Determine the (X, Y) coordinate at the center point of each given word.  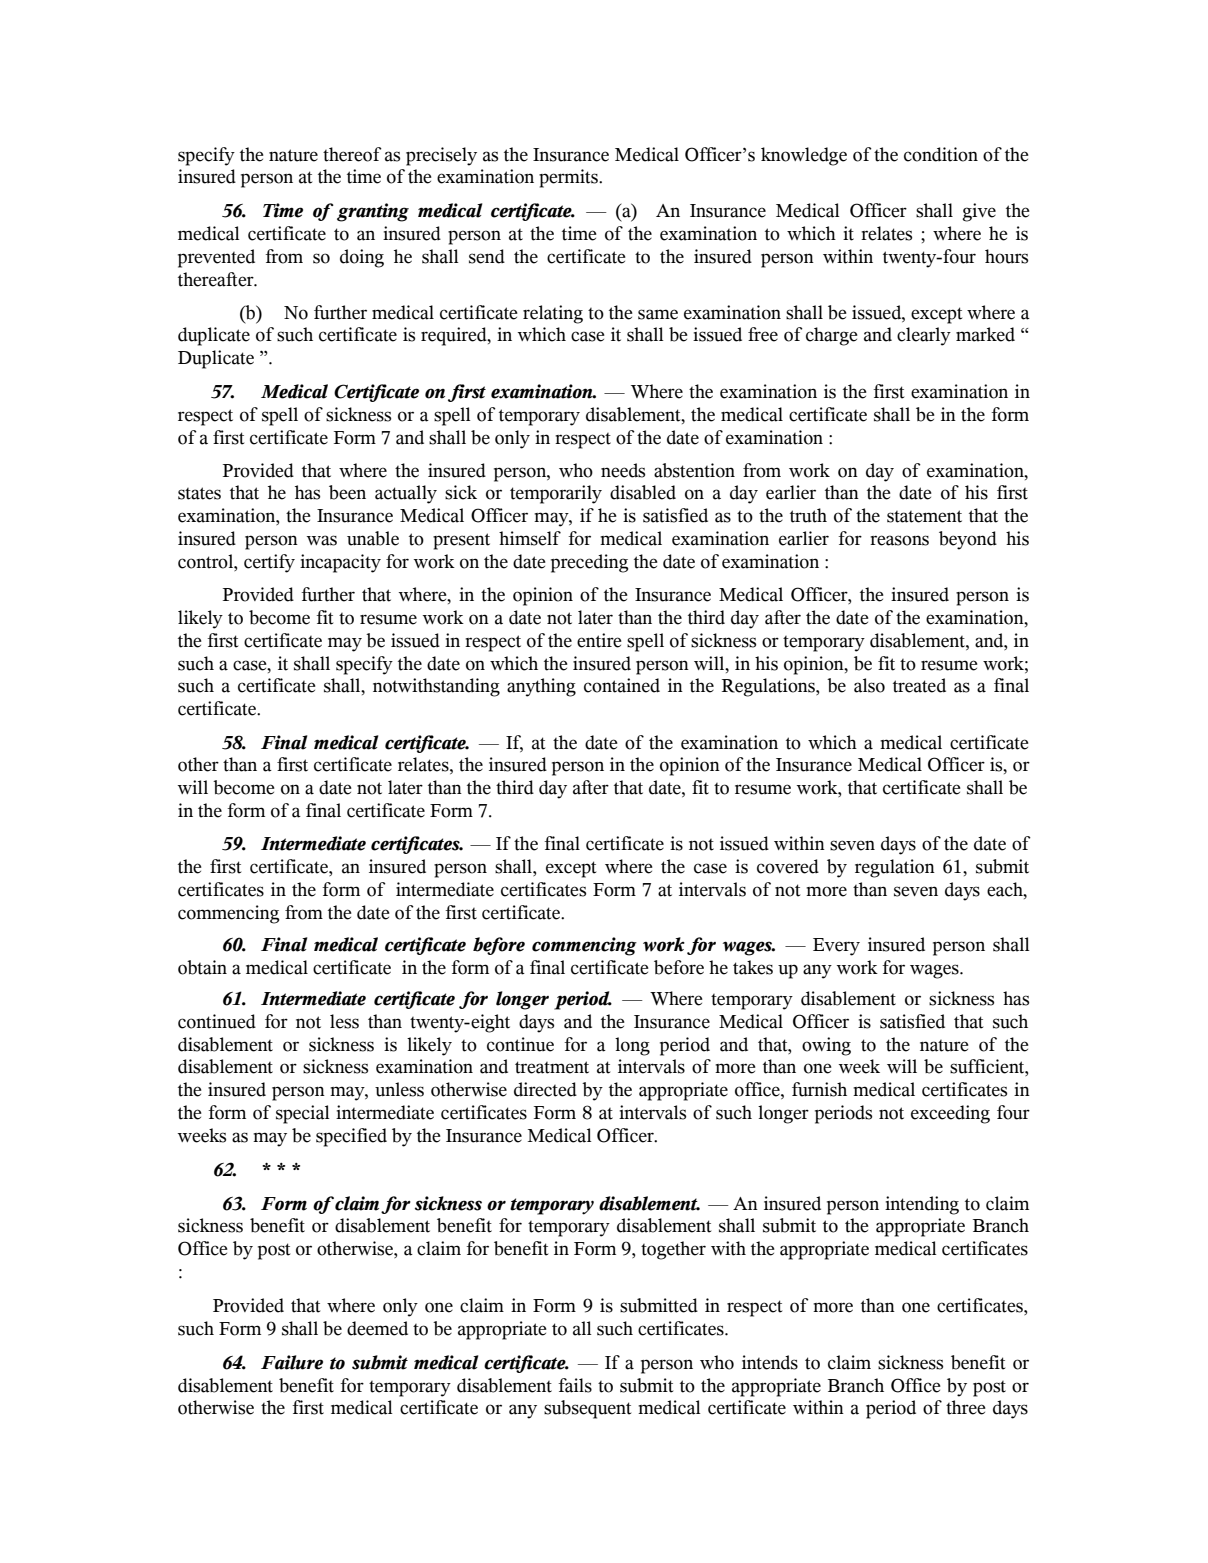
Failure (292, 1362)
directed (545, 1089)
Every (836, 947)
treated (919, 685)
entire (599, 640)
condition (941, 154)
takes (753, 967)
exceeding (950, 1114)
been (347, 492)
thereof (352, 154)
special (303, 1114)
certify (269, 563)
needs (623, 470)
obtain (202, 967)
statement (924, 516)
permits (569, 178)
